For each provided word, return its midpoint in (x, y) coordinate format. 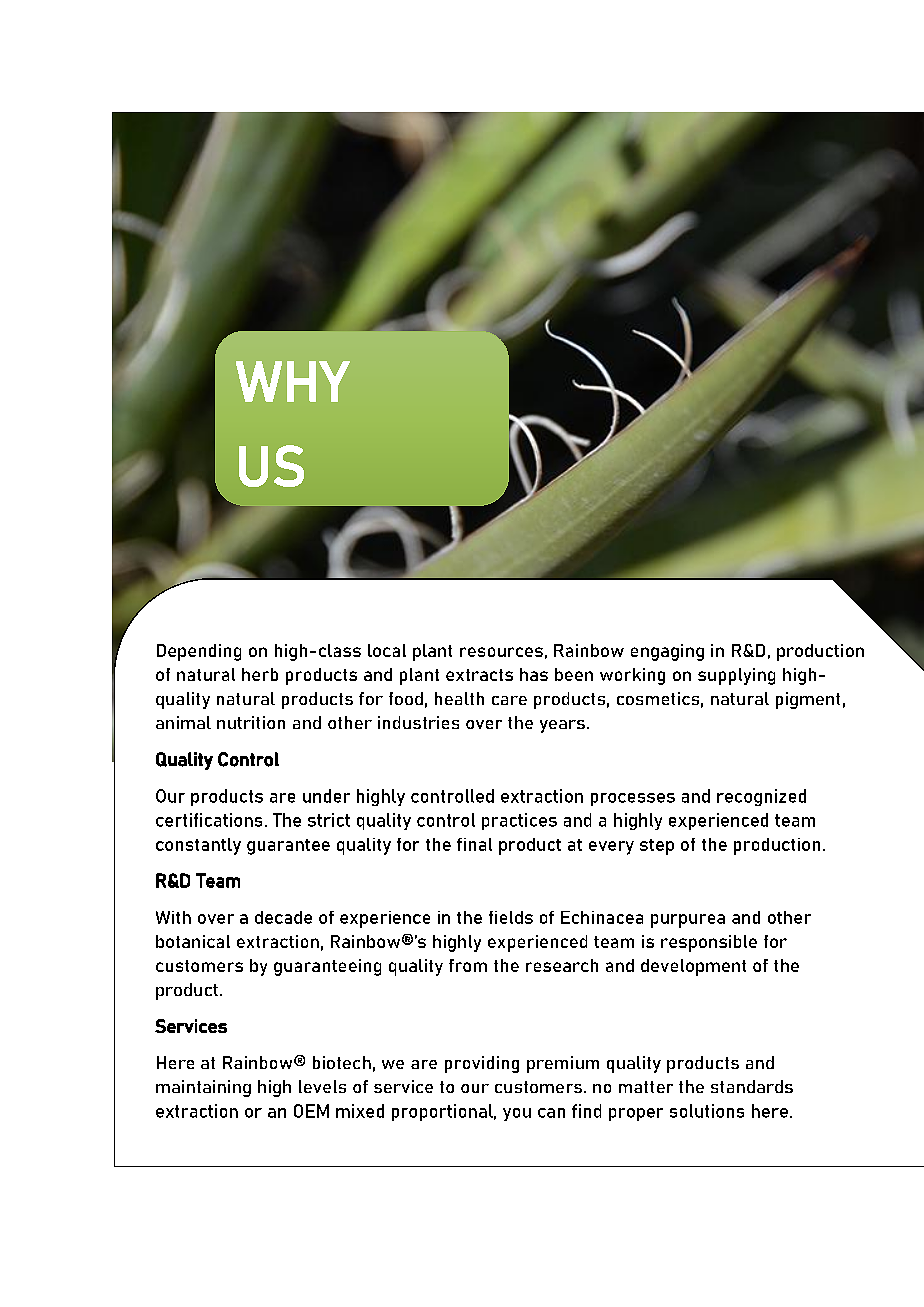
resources (501, 652)
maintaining (203, 1088)
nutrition (251, 722)
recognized (761, 797)
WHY (293, 381)
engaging (667, 652)
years (562, 726)
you (517, 1114)
